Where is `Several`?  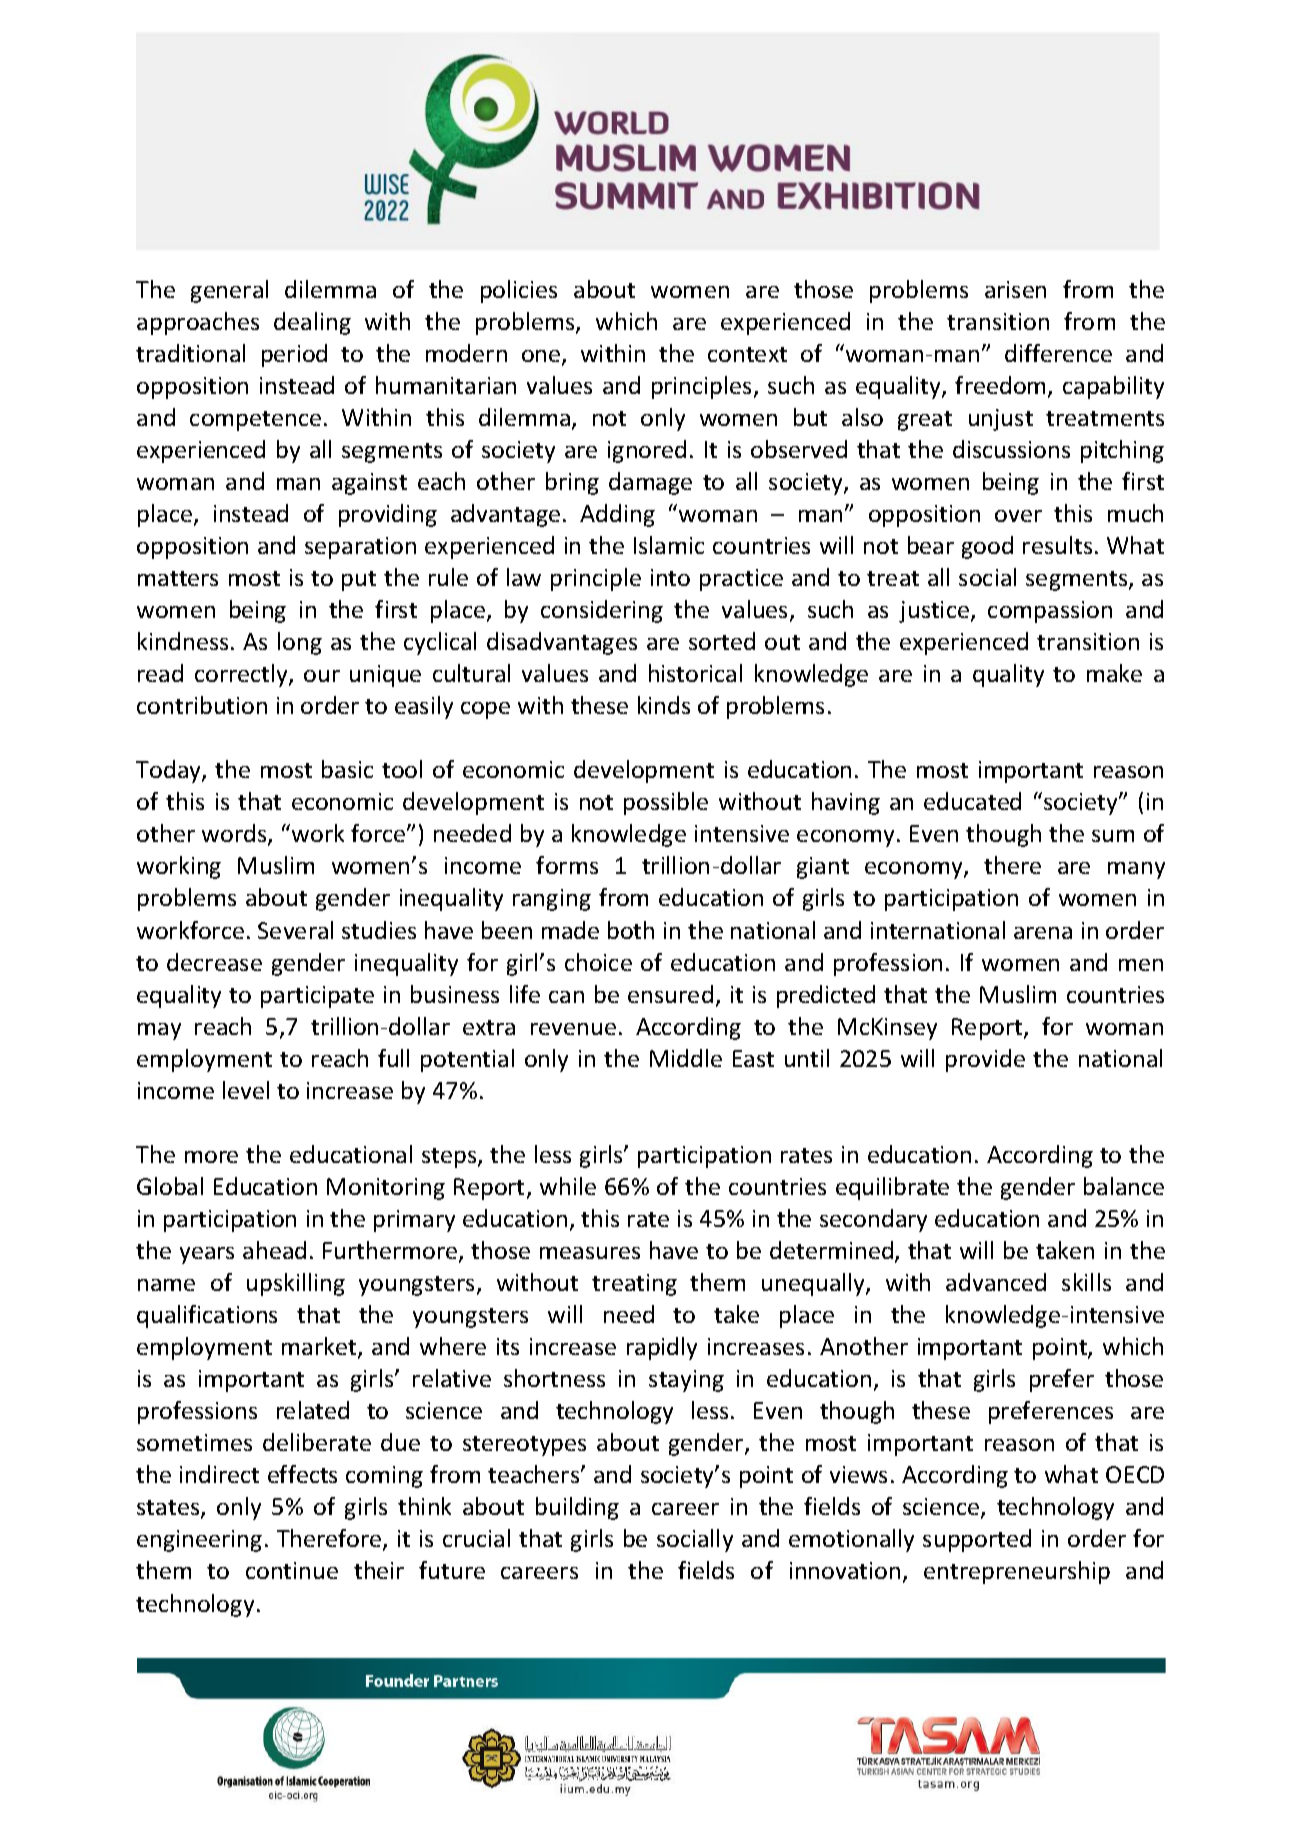 Several is located at coordinates (295, 930).
